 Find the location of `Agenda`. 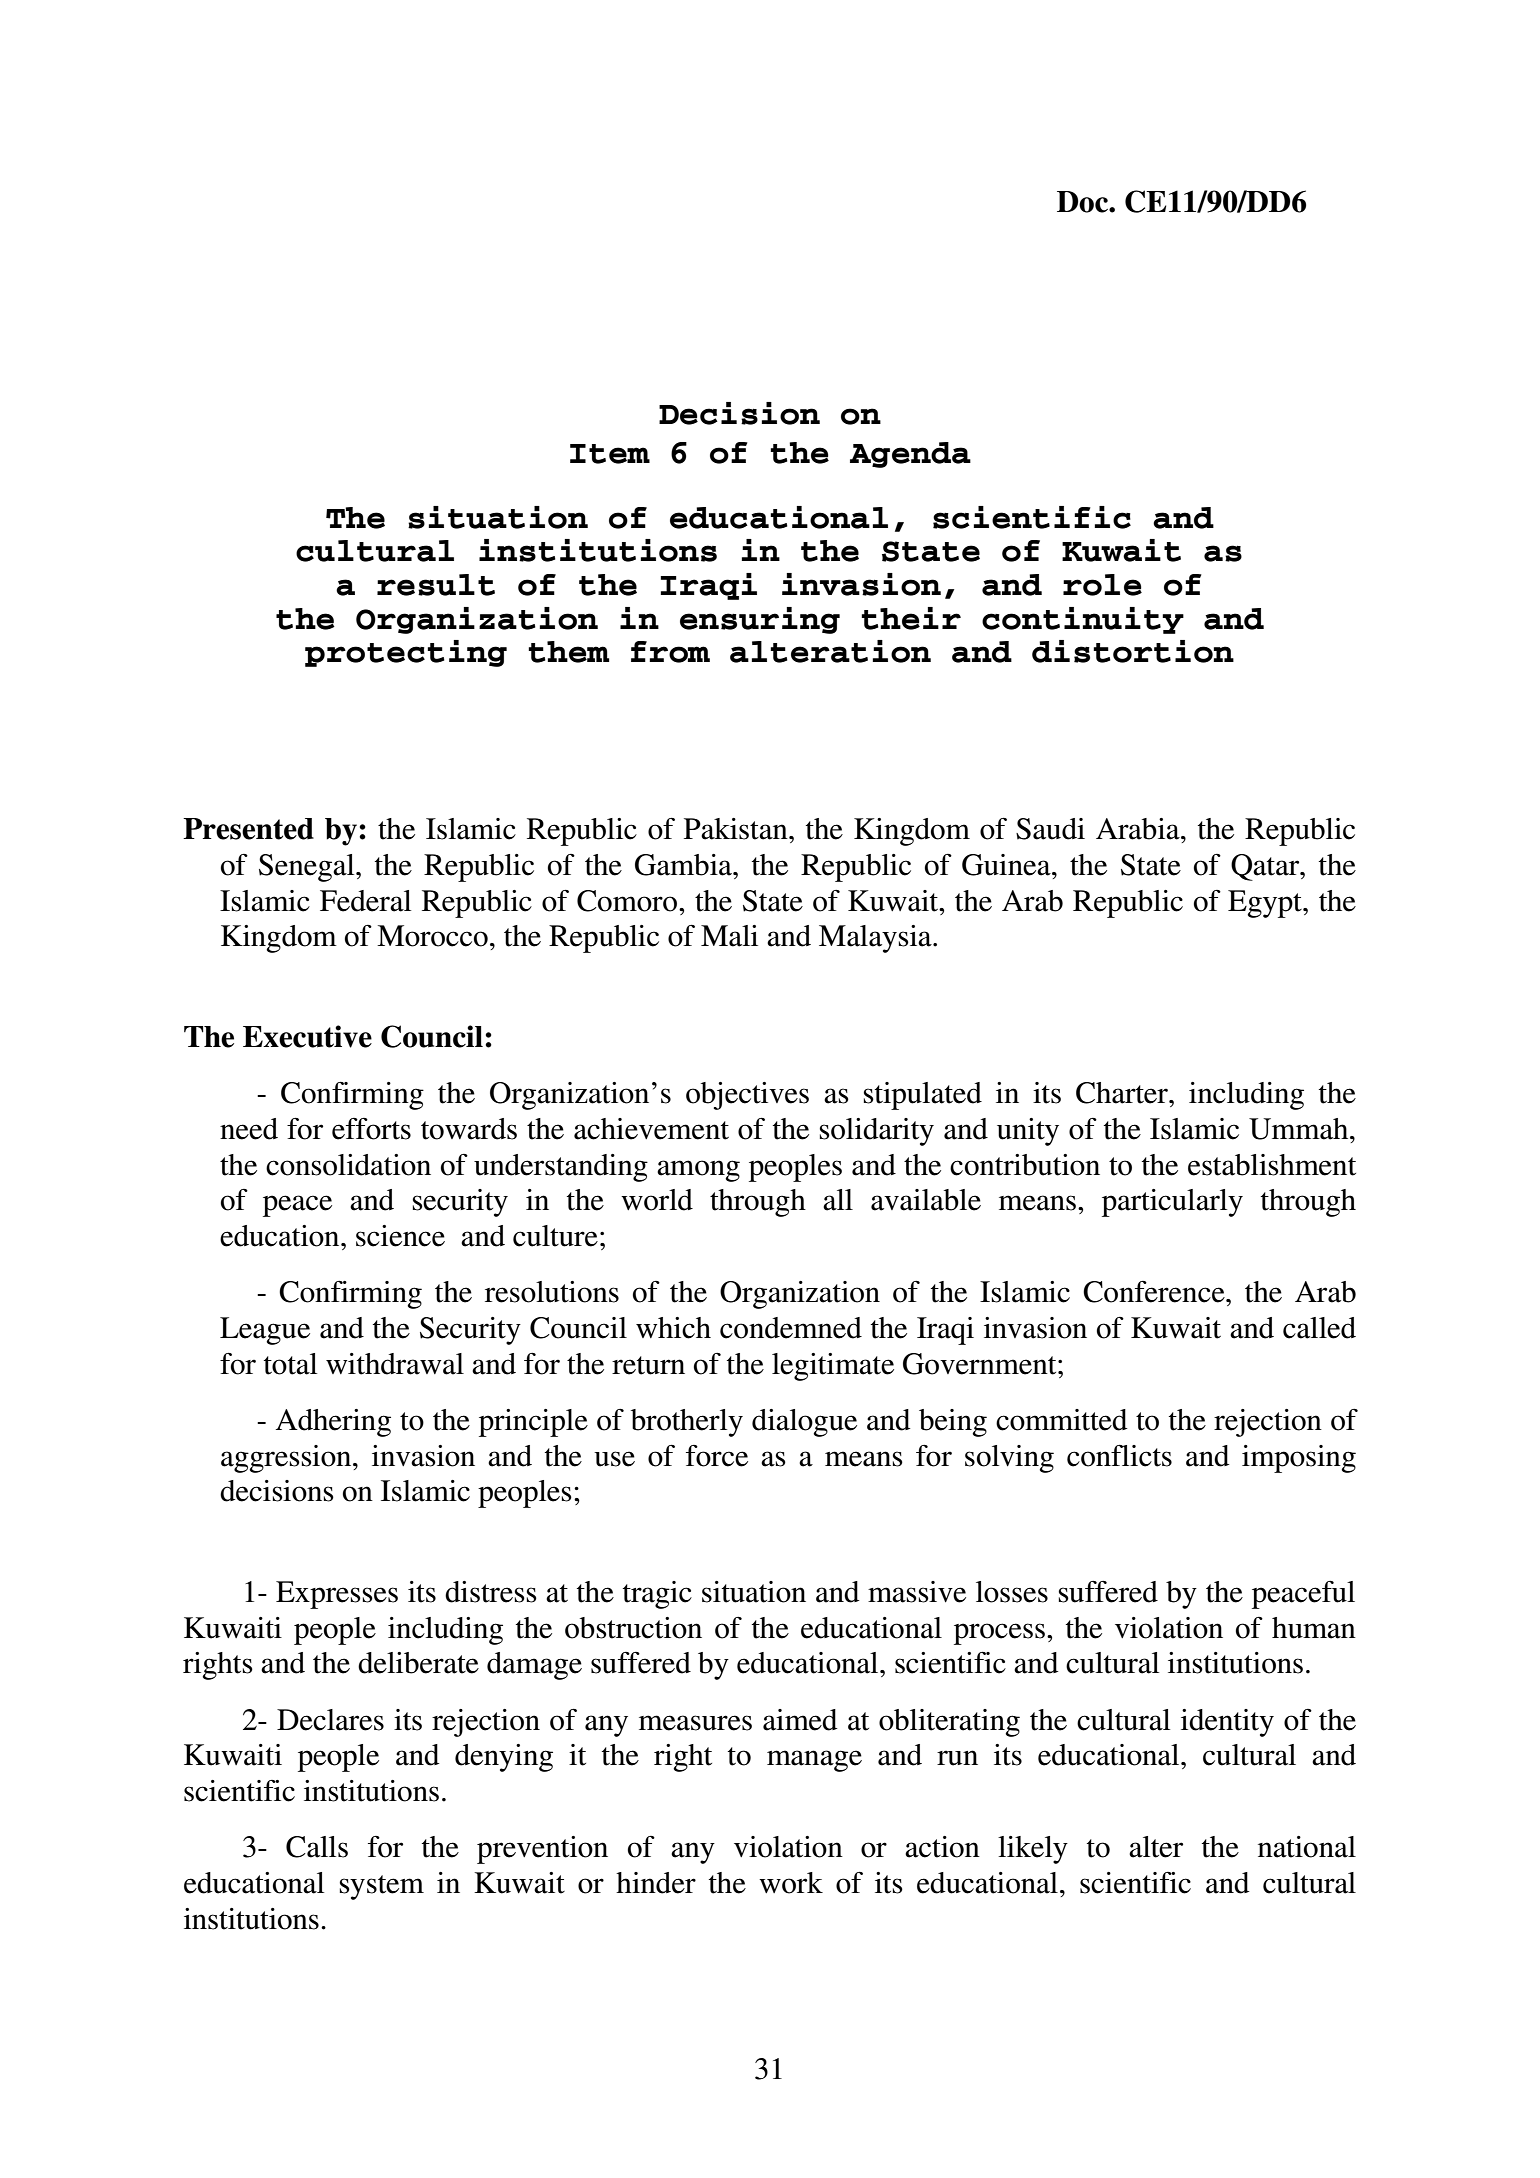

Agenda is located at coordinates (910, 455).
